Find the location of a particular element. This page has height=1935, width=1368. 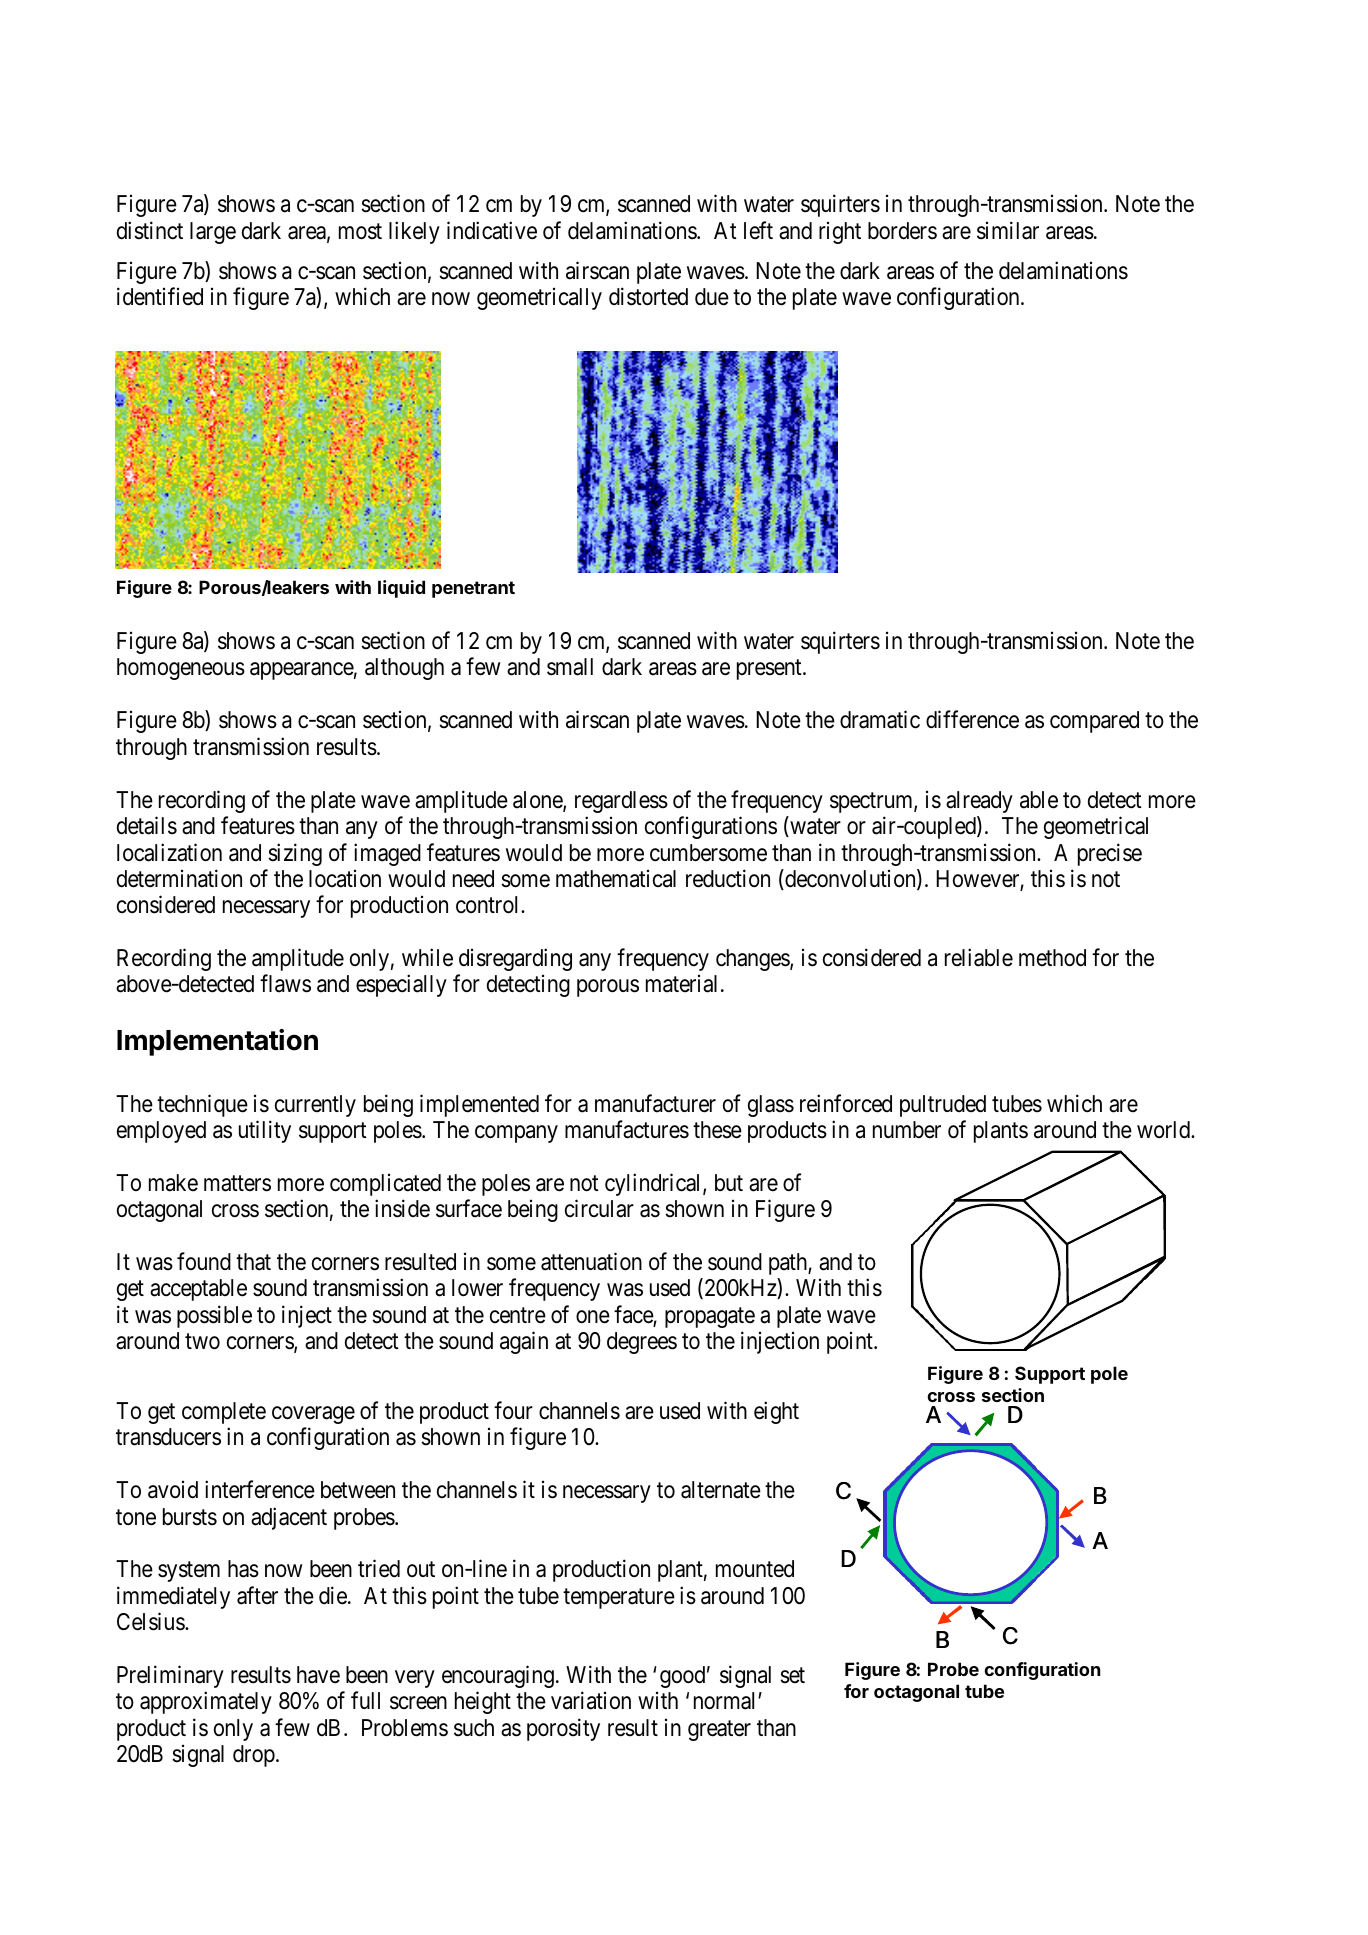

precise is located at coordinates (1110, 854).
